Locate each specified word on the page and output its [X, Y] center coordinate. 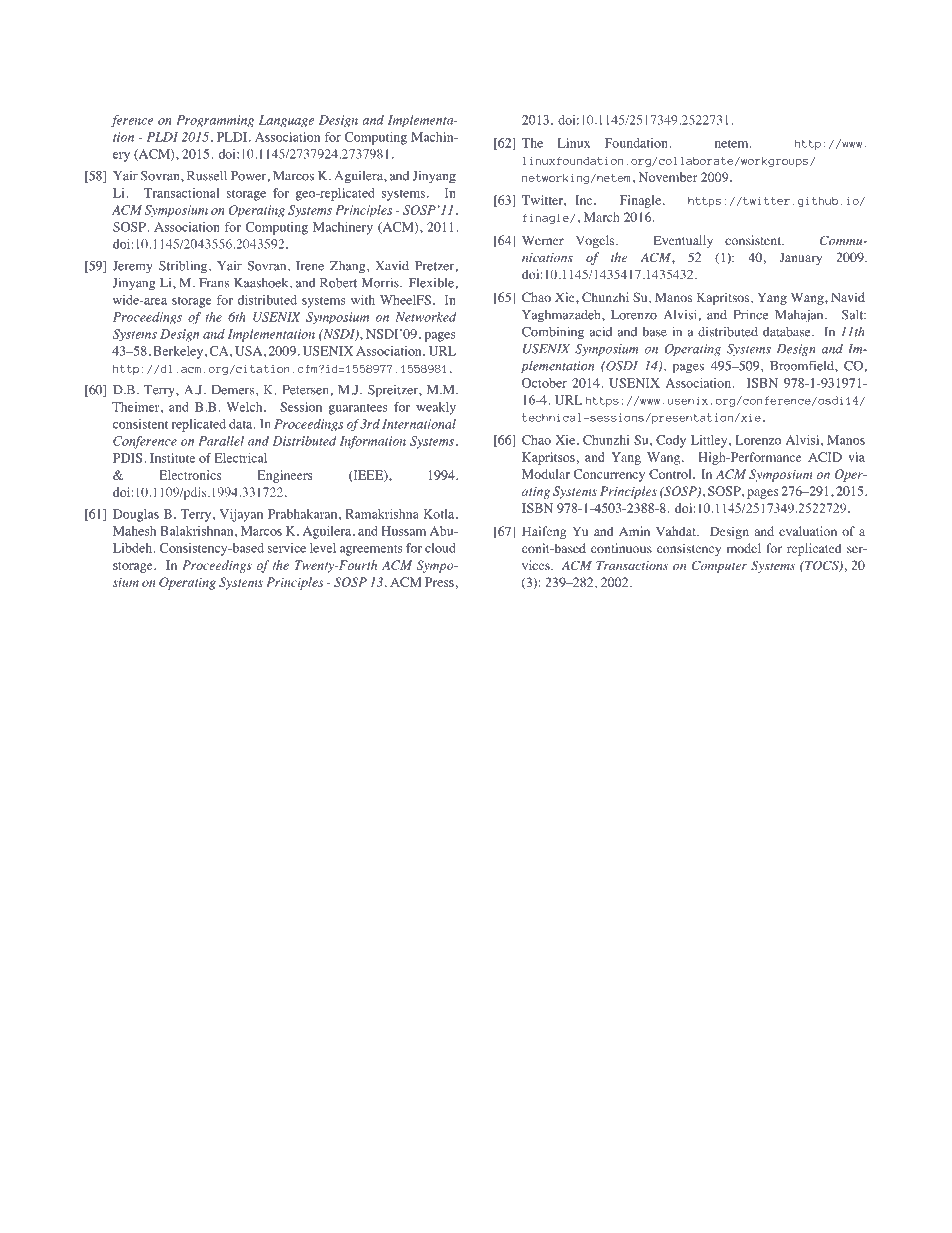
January [800, 258]
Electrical [241, 458]
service [286, 548]
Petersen [305, 390]
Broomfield [803, 365]
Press [439, 582]
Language [286, 121]
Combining [553, 333]
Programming [215, 121]
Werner [543, 240]
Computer [719, 566]
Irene [310, 266]
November [668, 177]
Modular [546, 474]
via [856, 457]
